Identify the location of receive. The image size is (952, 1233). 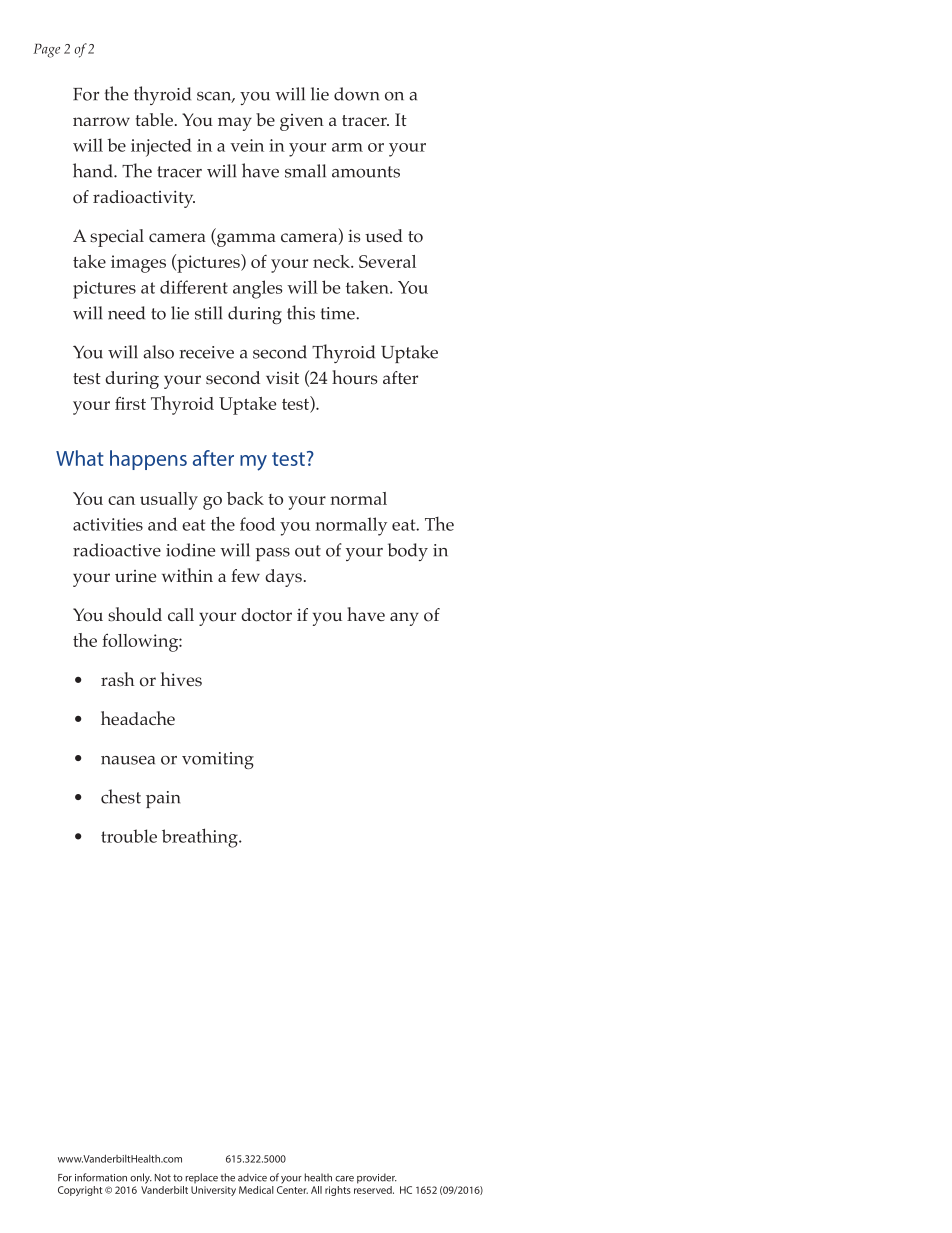
(206, 352).
